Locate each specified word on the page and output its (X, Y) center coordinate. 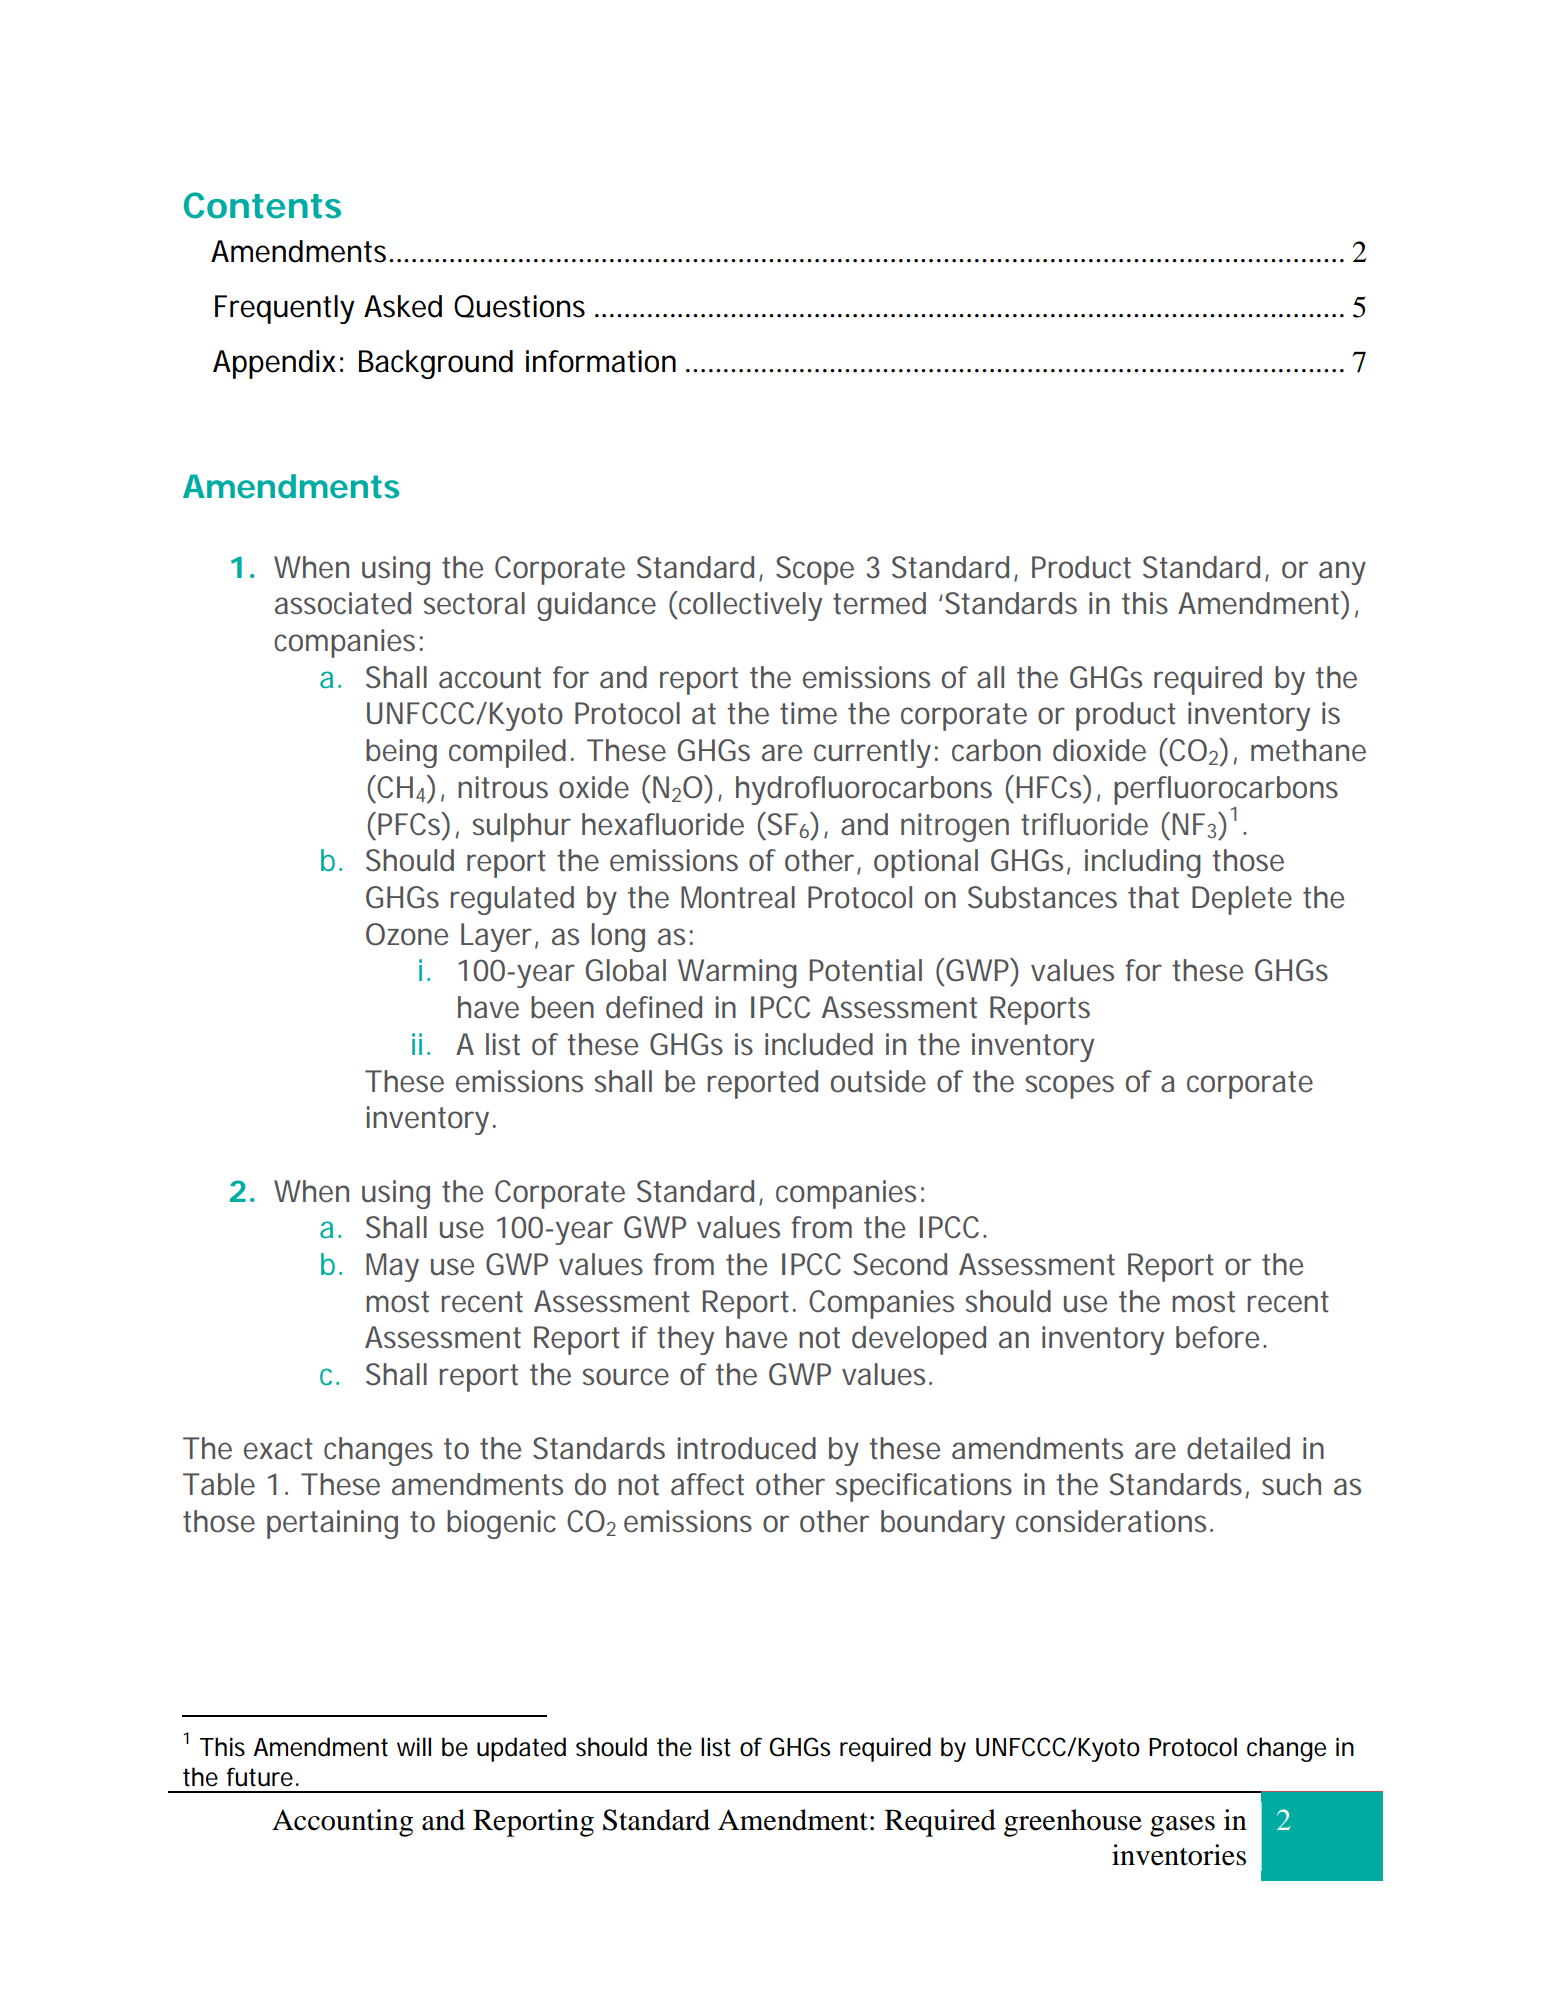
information (601, 361)
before (1217, 1337)
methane (1308, 750)
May (392, 1267)
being (401, 753)
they (685, 1340)
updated (521, 1749)
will (414, 1746)
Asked (403, 306)
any (1342, 573)
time (808, 713)
